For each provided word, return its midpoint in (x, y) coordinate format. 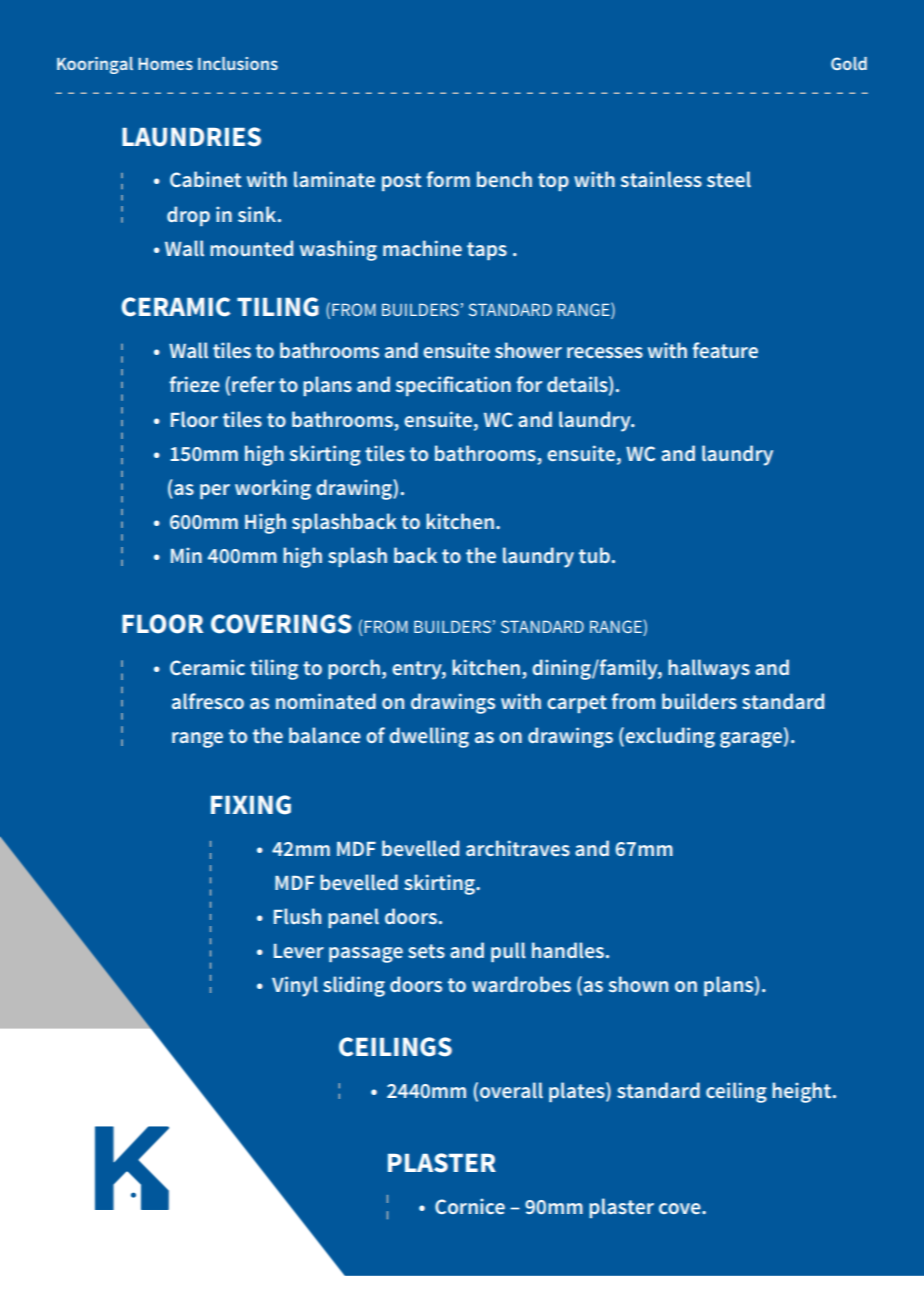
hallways (709, 669)
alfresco (208, 701)
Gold (849, 63)
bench (504, 179)
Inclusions (238, 63)
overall (511, 1090)
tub (594, 555)
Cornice (470, 1206)
